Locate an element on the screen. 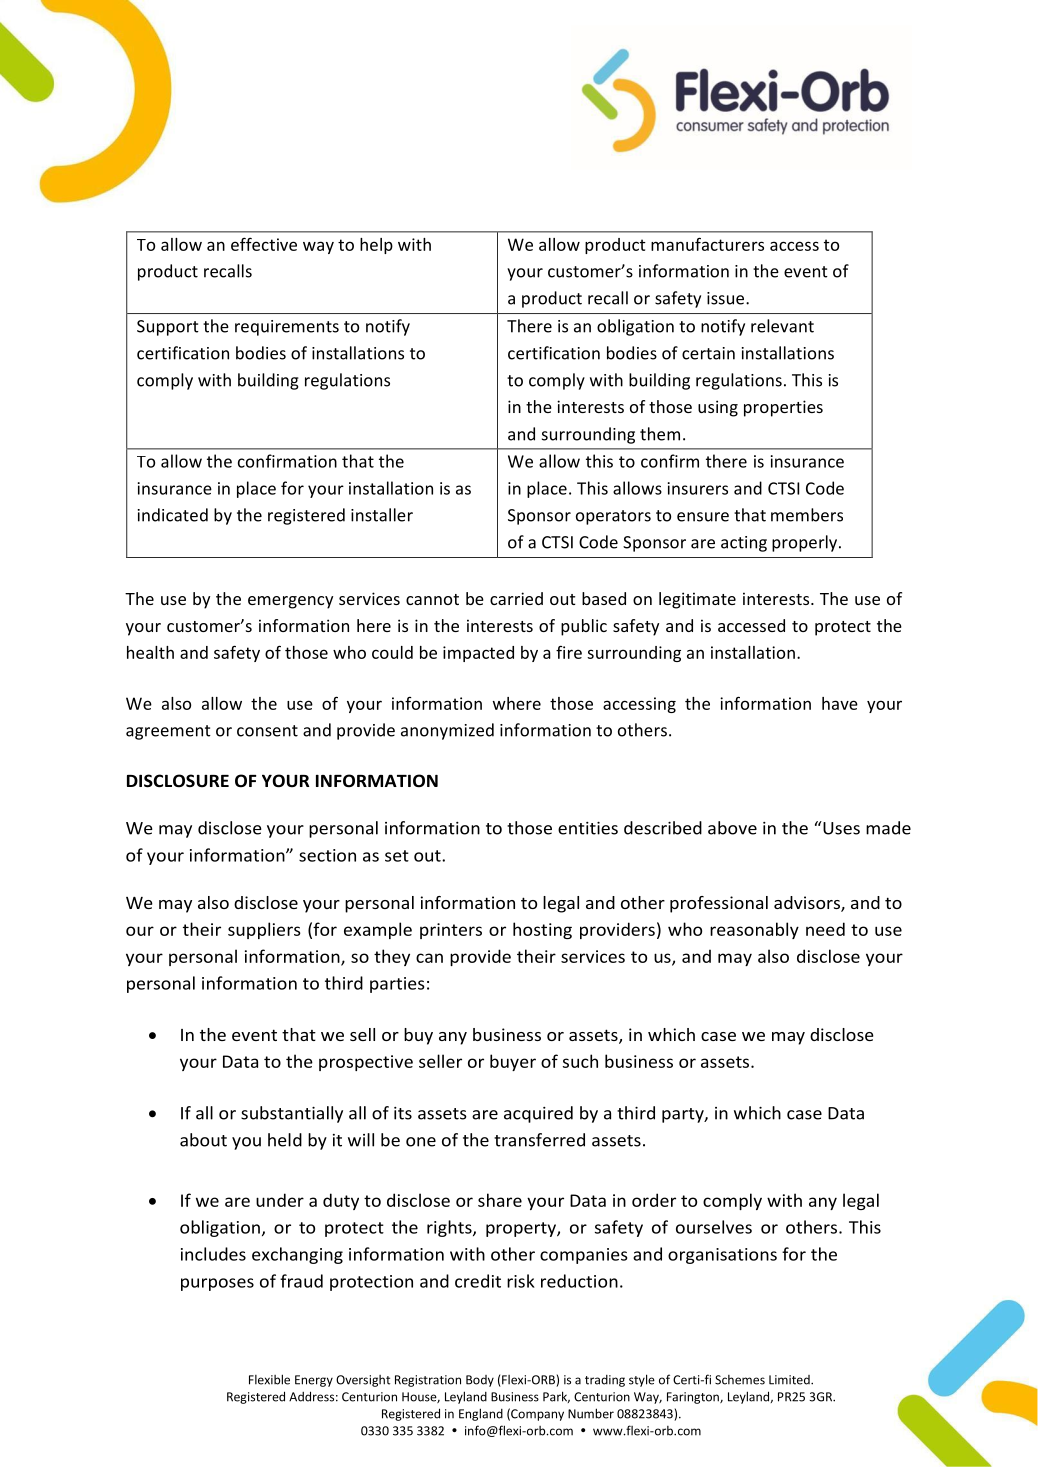 This screenshot has width=1038, height=1467. Body is located at coordinates (480, 1381).
